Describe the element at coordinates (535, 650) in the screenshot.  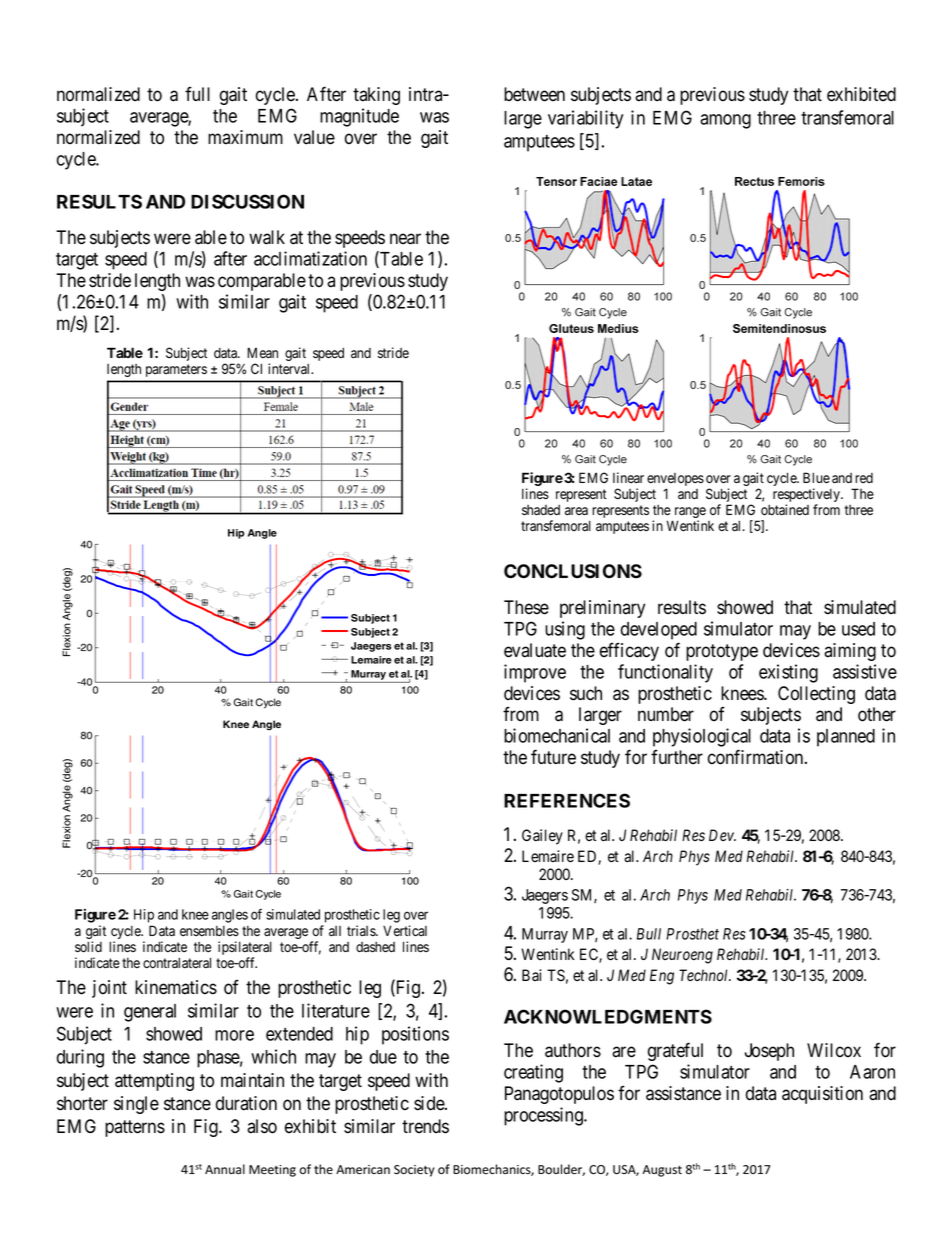
I see `evaluate` at that location.
